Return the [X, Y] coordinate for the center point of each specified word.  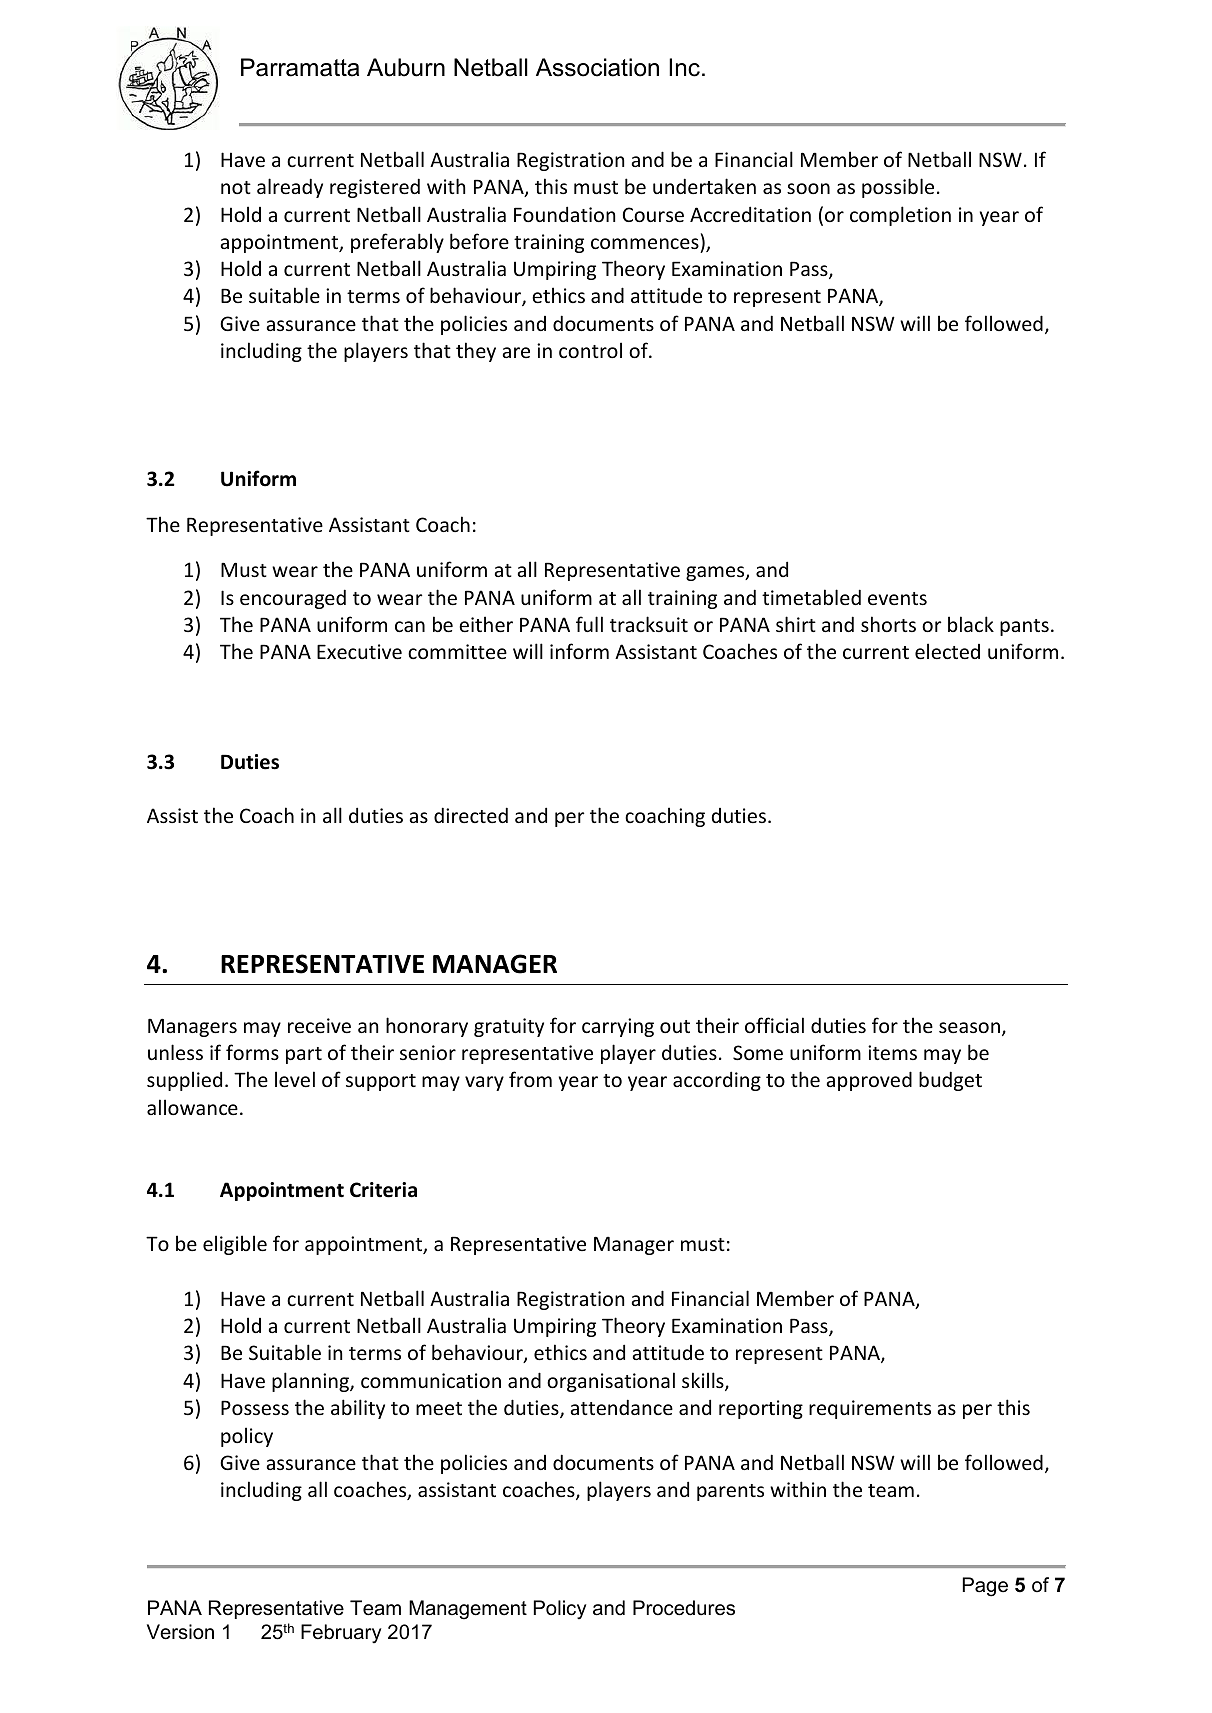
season [969, 1027]
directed [471, 815]
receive [319, 1025]
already [290, 188]
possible [898, 188]
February [341, 1633]
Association [597, 67]
